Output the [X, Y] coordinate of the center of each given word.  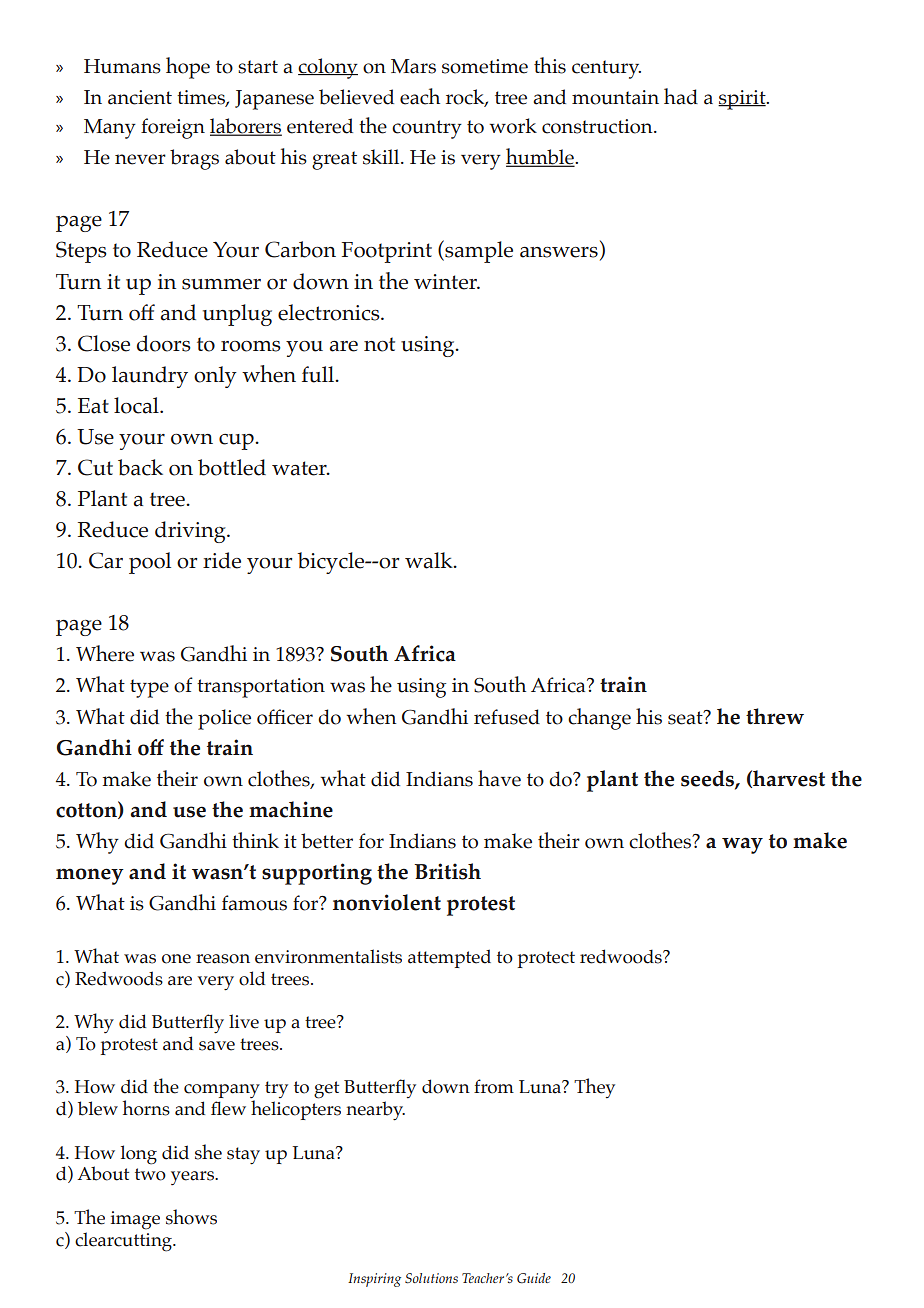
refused [507, 717]
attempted [449, 958]
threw [775, 716]
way [742, 845]
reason [223, 959]
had [681, 96]
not [379, 344]
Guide [534, 1278]
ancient [140, 97]
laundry [150, 377]
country [427, 129]
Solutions [431, 1278]
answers [559, 252]
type [149, 688]
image [135, 1220]
